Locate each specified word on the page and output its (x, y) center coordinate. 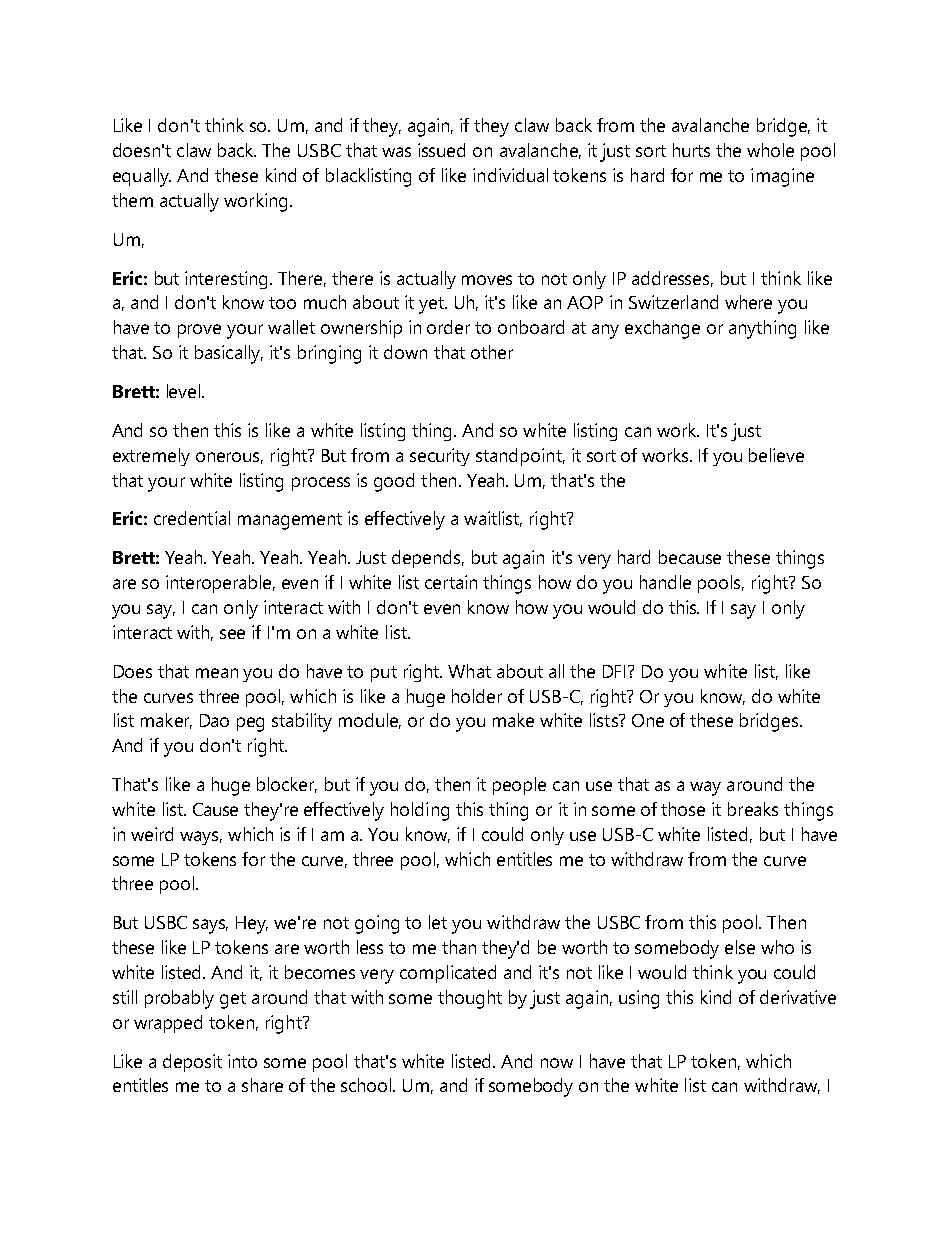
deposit (192, 1063)
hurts (691, 150)
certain (451, 582)
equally (142, 177)
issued (441, 150)
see (232, 634)
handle (665, 582)
